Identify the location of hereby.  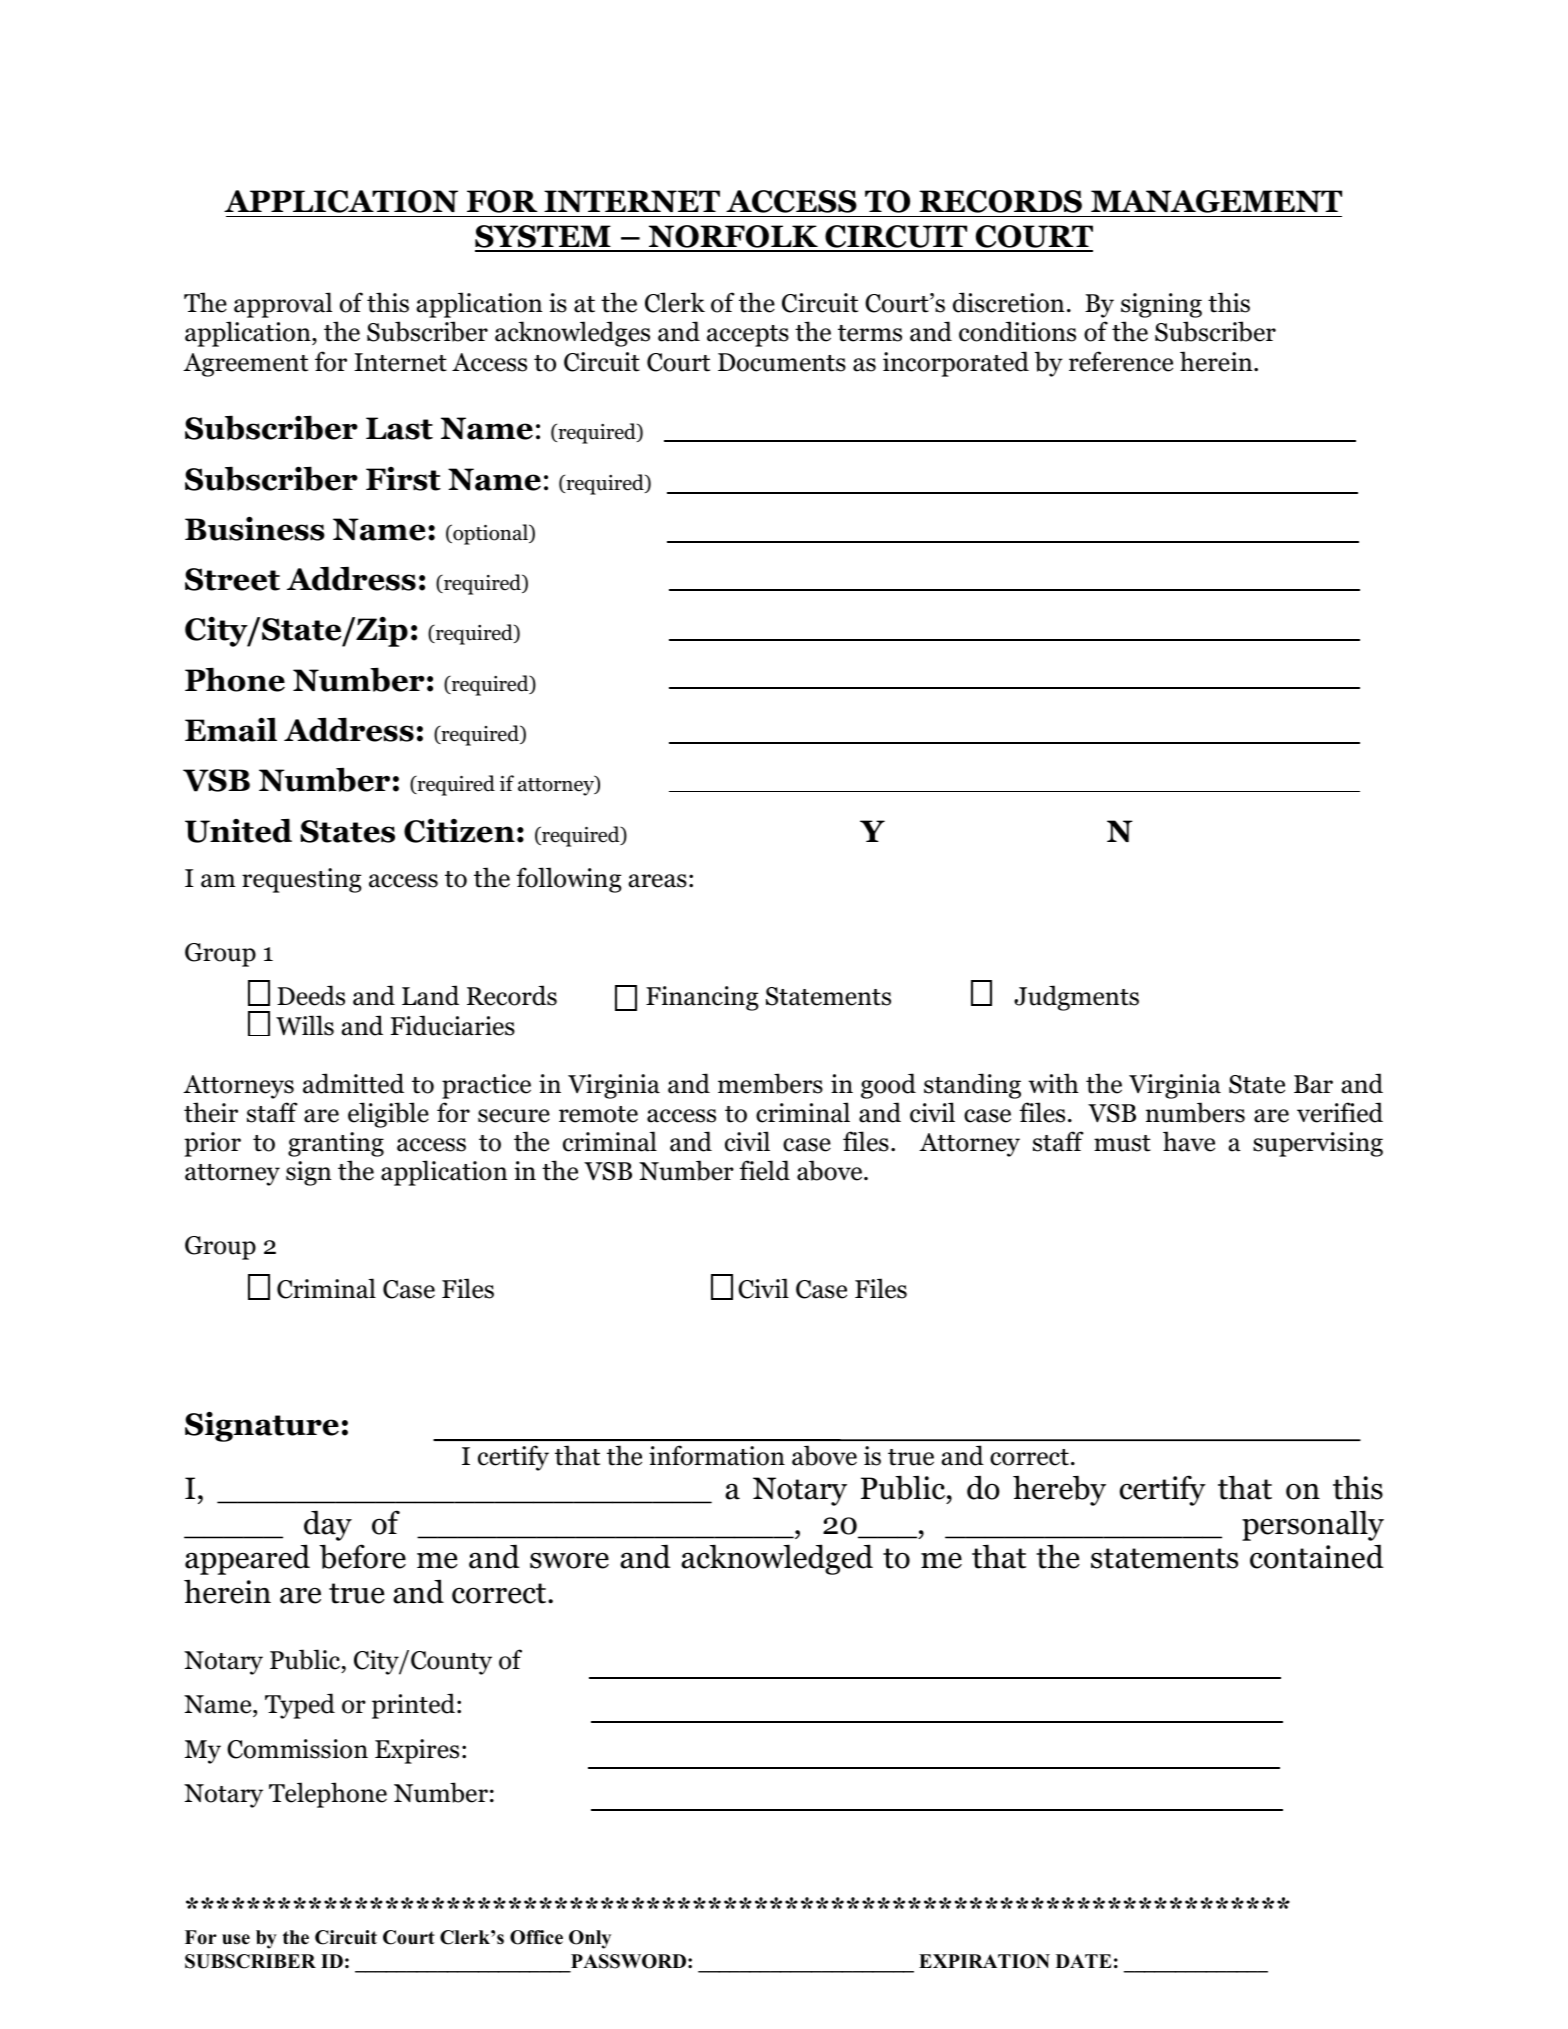
(1059, 1490).
